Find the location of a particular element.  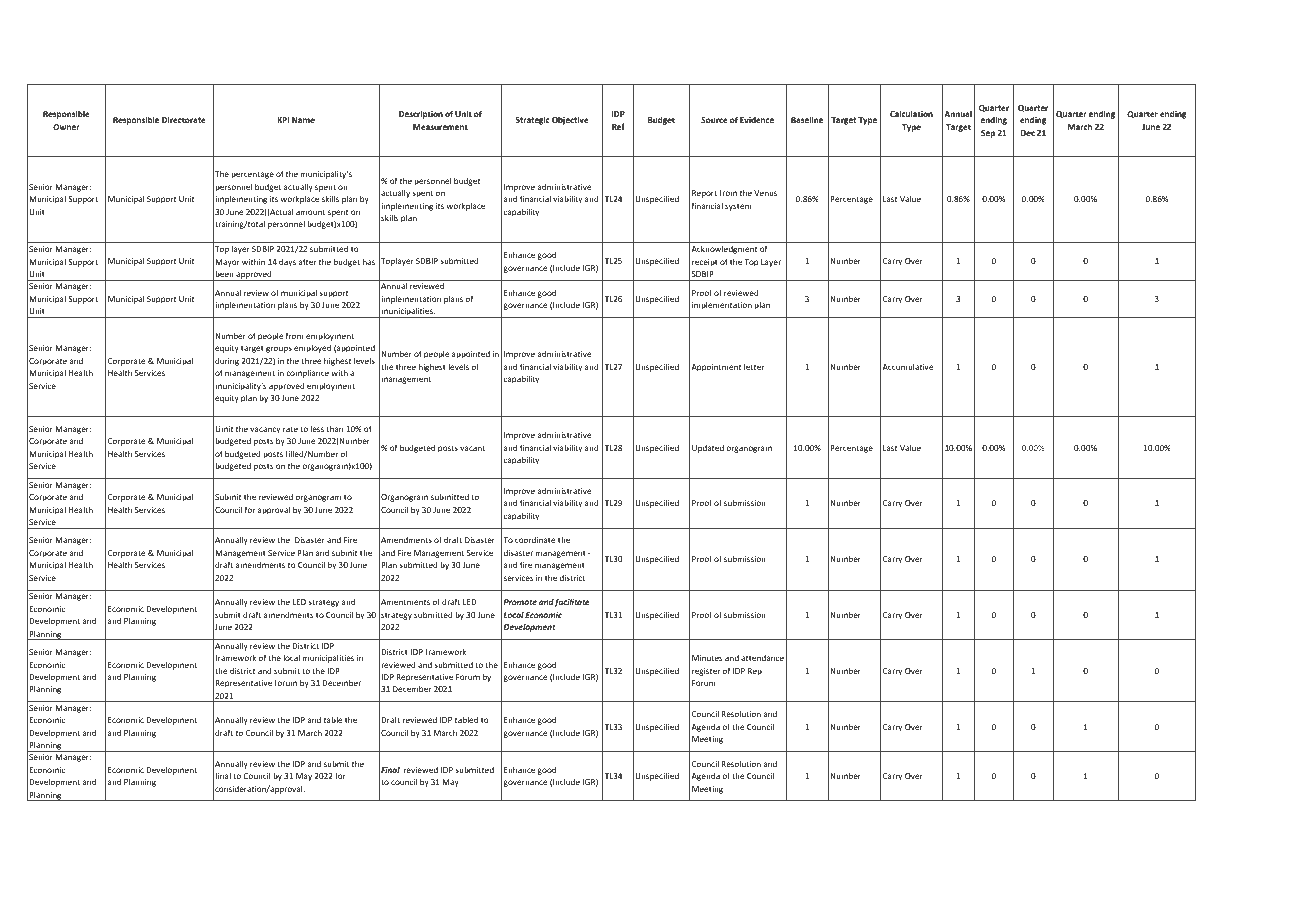

groups is located at coordinates (279, 349).
